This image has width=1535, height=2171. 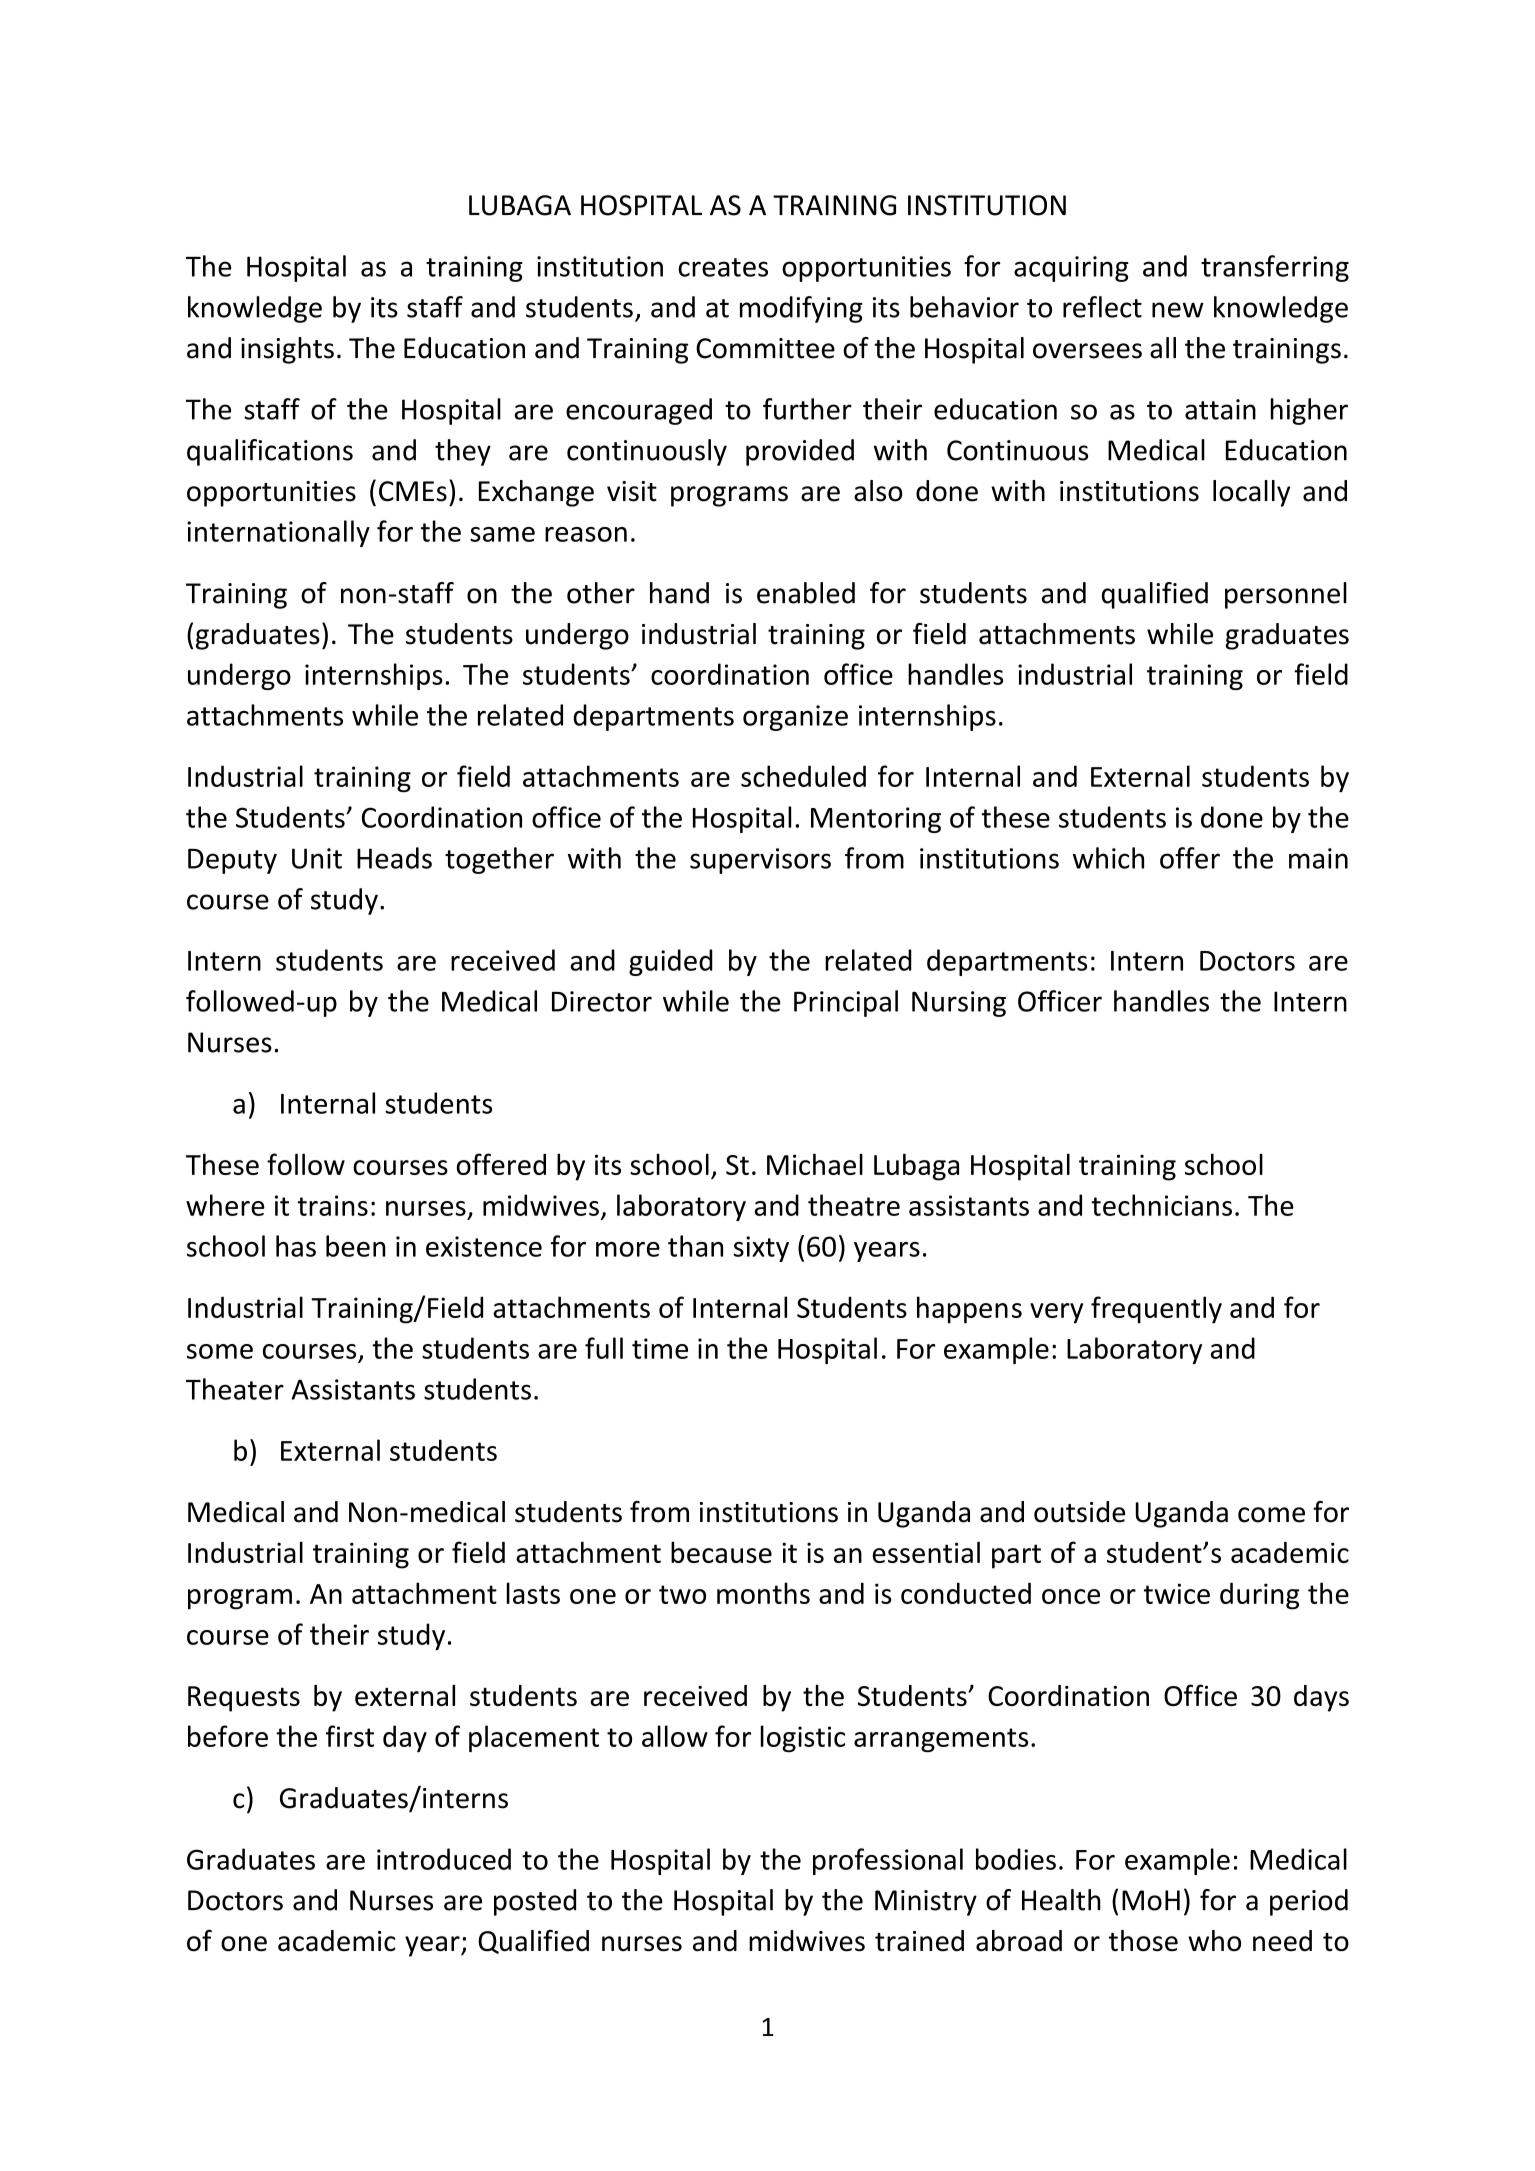 What do you see at coordinates (815, 1164) in the image?
I see `Michael` at bounding box center [815, 1164].
